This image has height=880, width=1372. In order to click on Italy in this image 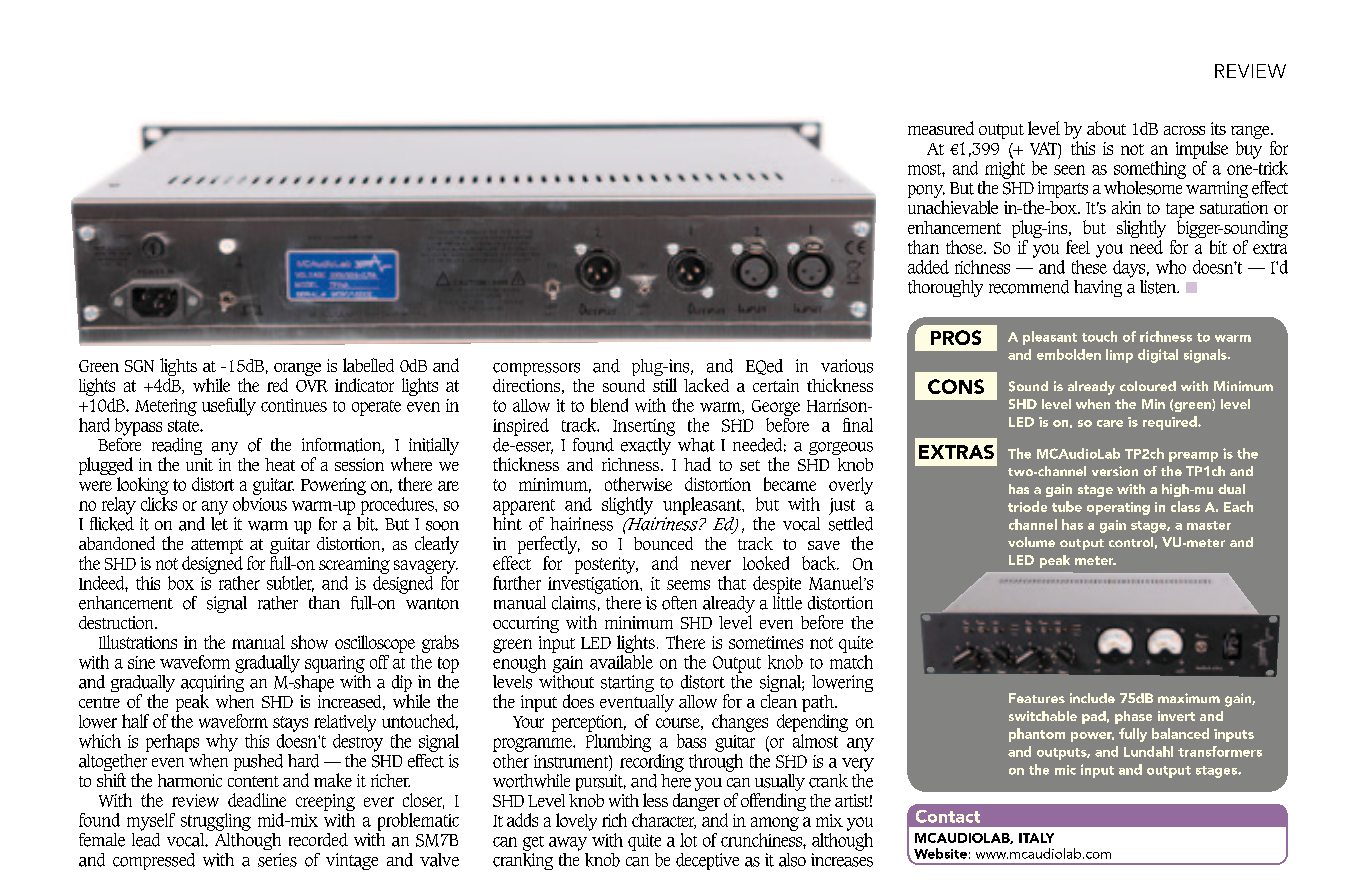, I will do `click(1036, 838)`.
